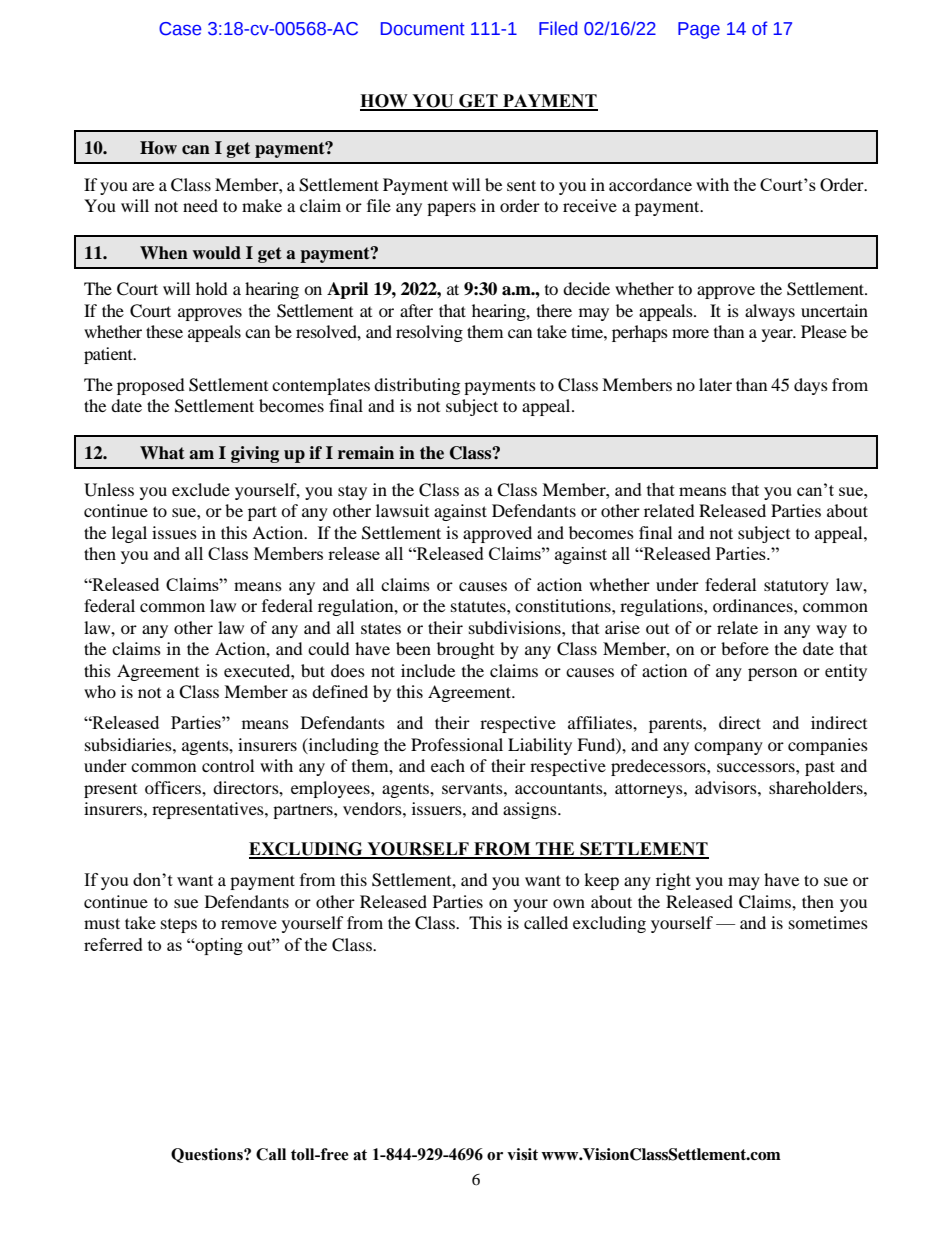 Image resolution: width=952 pixels, height=1233 pixels. I want to click on always, so click(770, 312).
